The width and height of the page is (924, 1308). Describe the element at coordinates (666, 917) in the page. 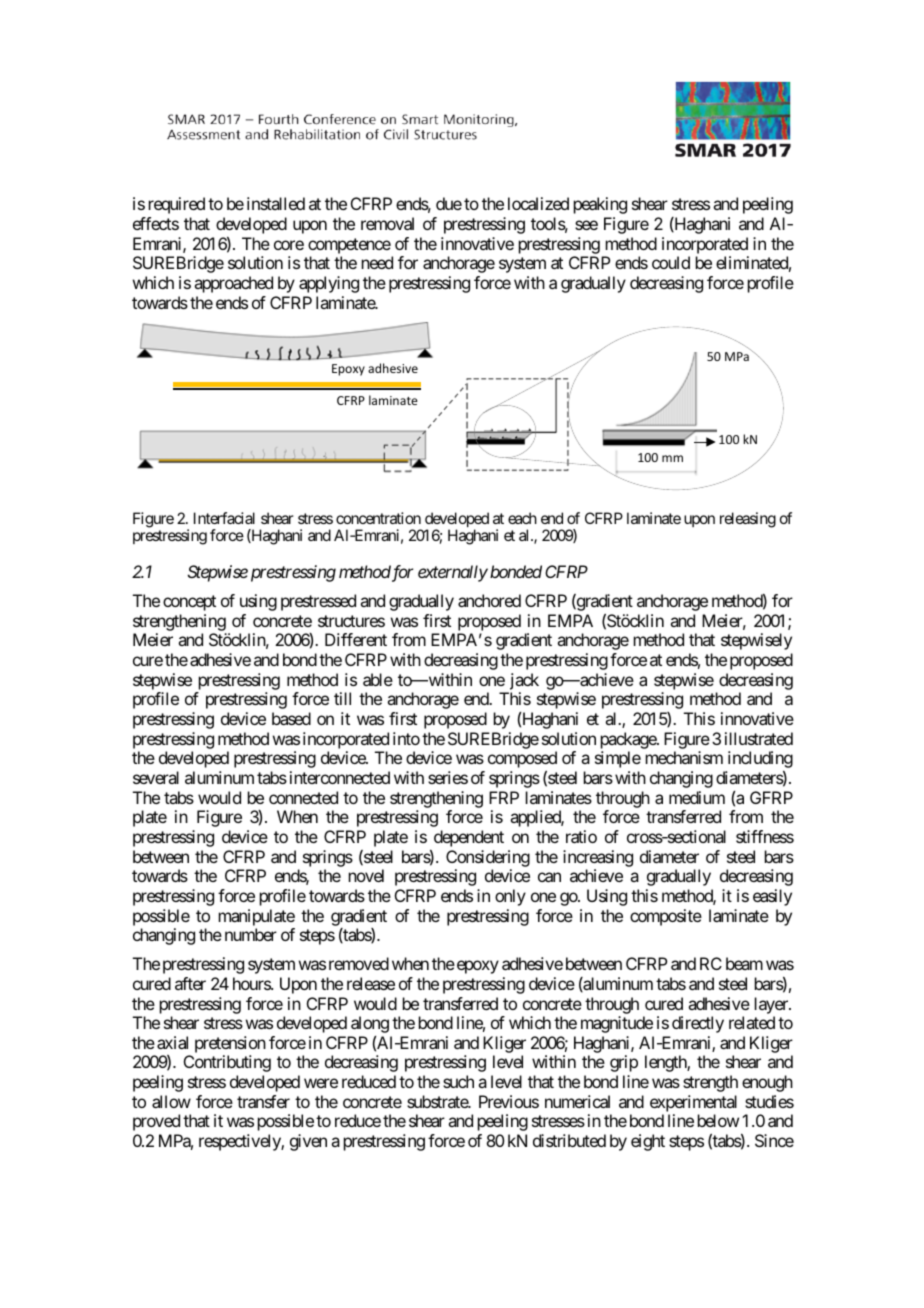

I see `composite` at that location.
